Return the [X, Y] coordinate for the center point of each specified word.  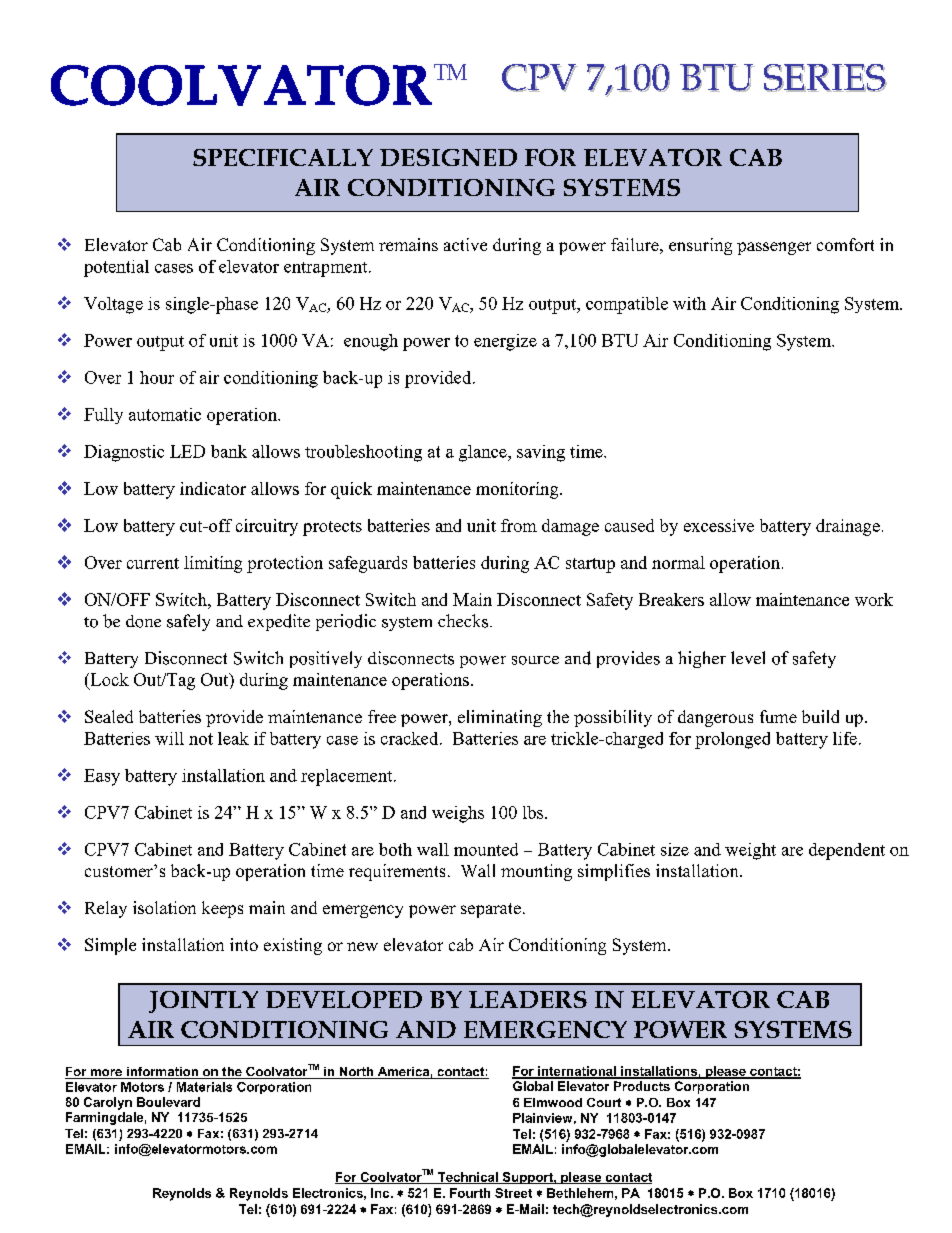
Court [604, 1102]
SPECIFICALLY [283, 157]
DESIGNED [448, 157]
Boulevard [168, 1102]
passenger [774, 248]
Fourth [470, 1193]
